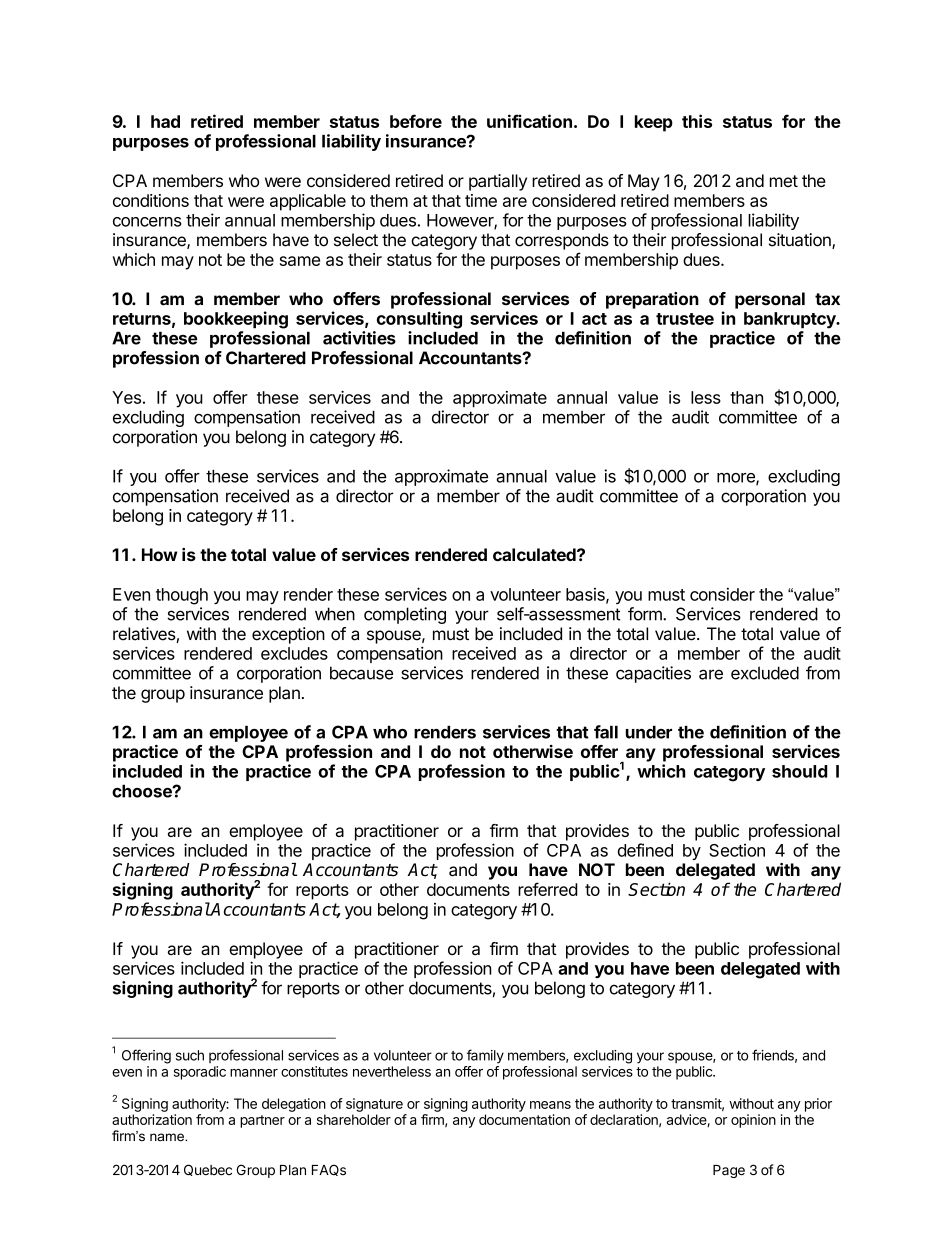 Image resolution: width=952 pixels, height=1233 pixels. Describe the element at coordinates (190, 1055) in the page. I see `such` at that location.
